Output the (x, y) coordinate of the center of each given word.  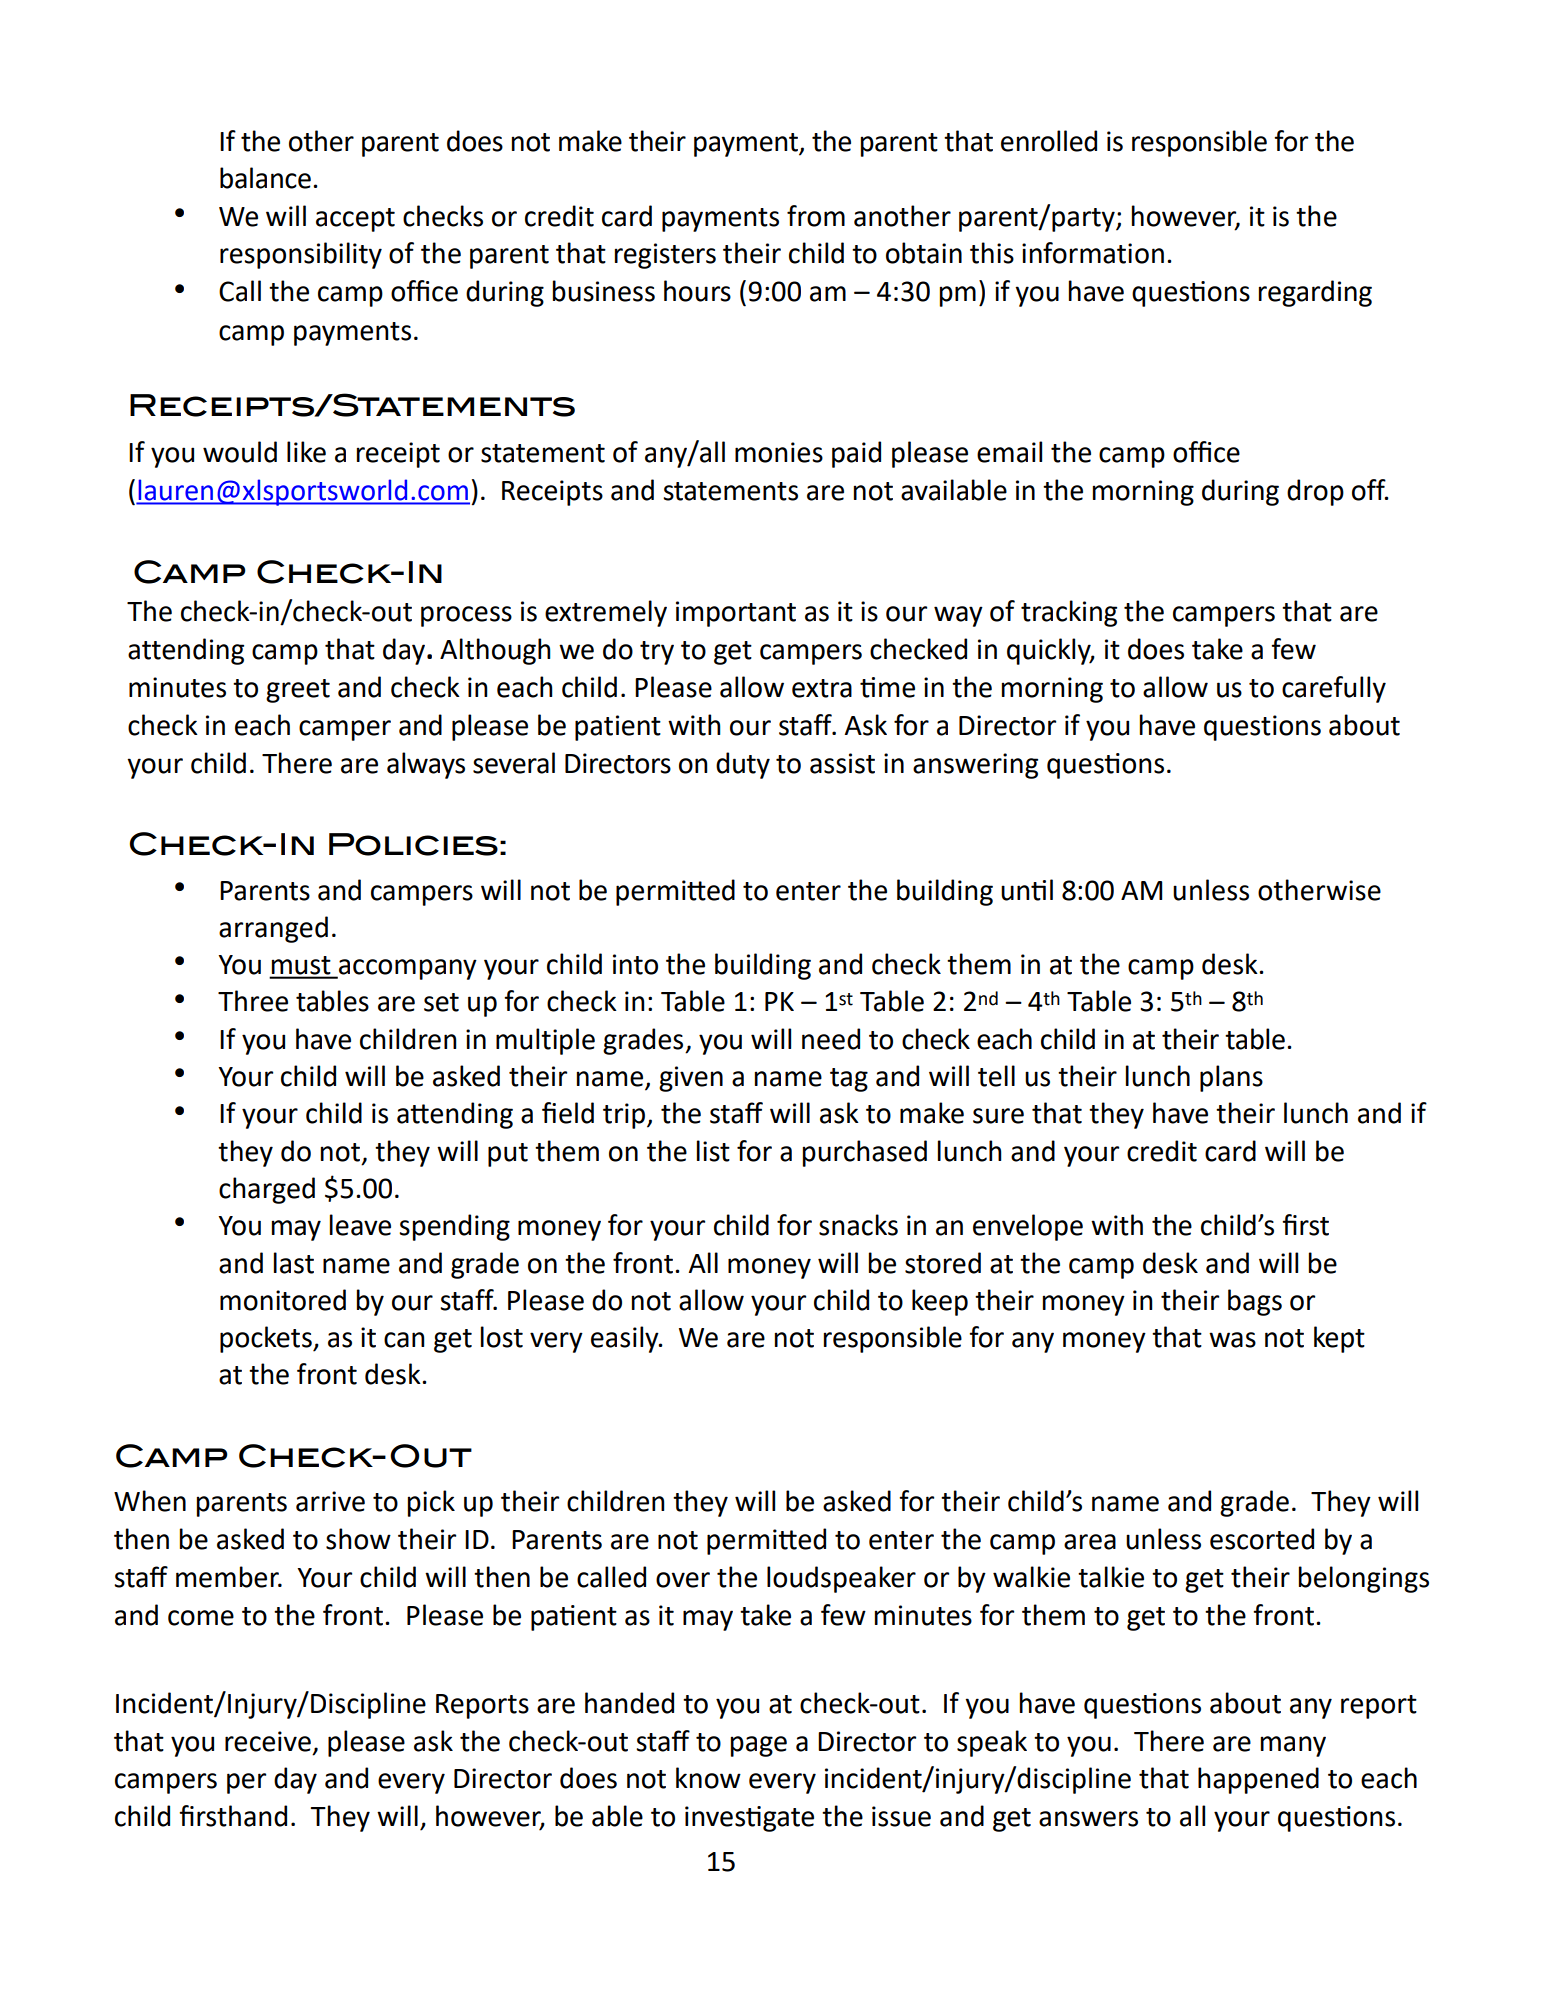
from (816, 216)
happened (1258, 1780)
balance (265, 178)
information (1093, 253)
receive (268, 1741)
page (759, 1746)
